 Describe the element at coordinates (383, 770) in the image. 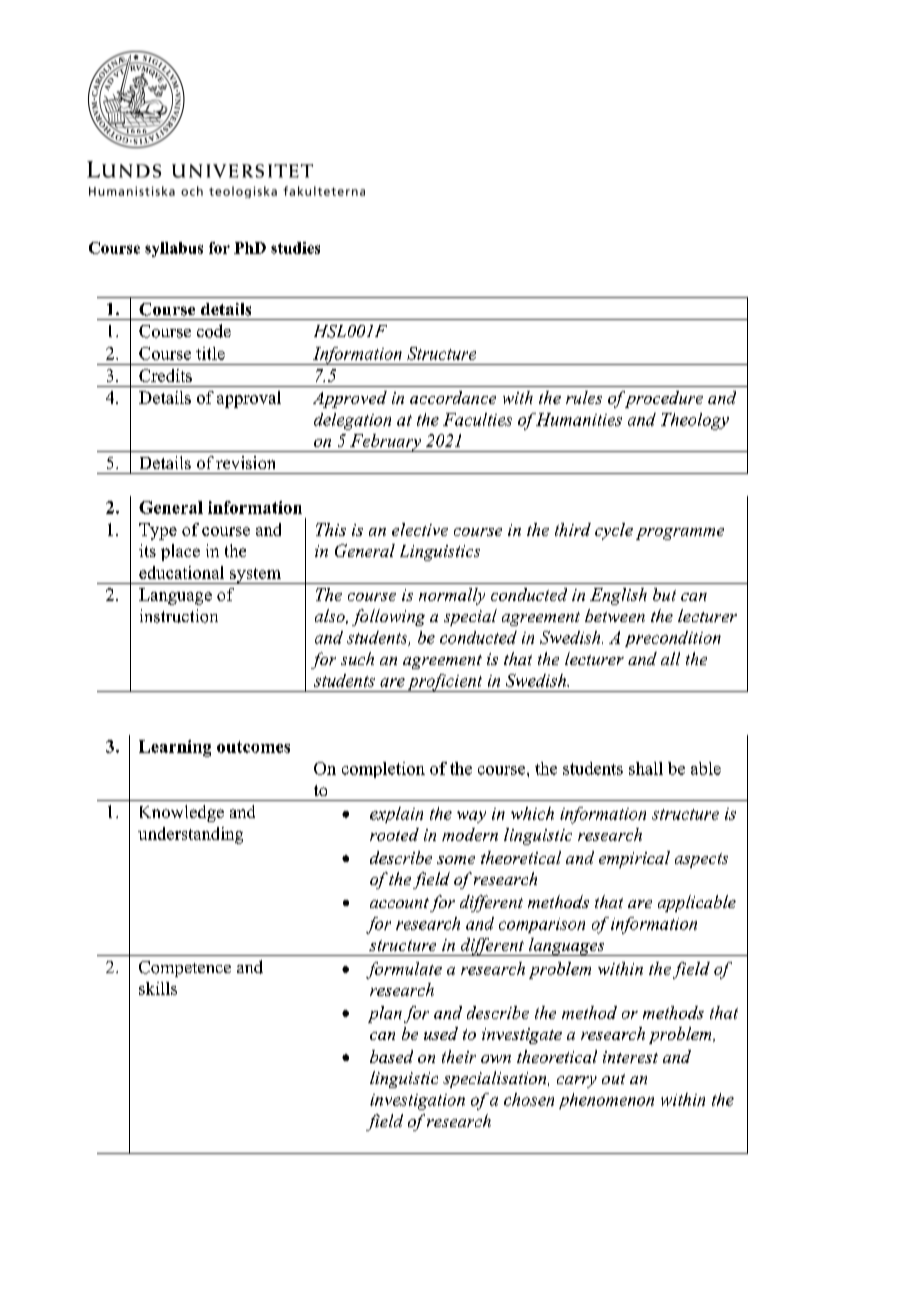

I see `completion` at that location.
